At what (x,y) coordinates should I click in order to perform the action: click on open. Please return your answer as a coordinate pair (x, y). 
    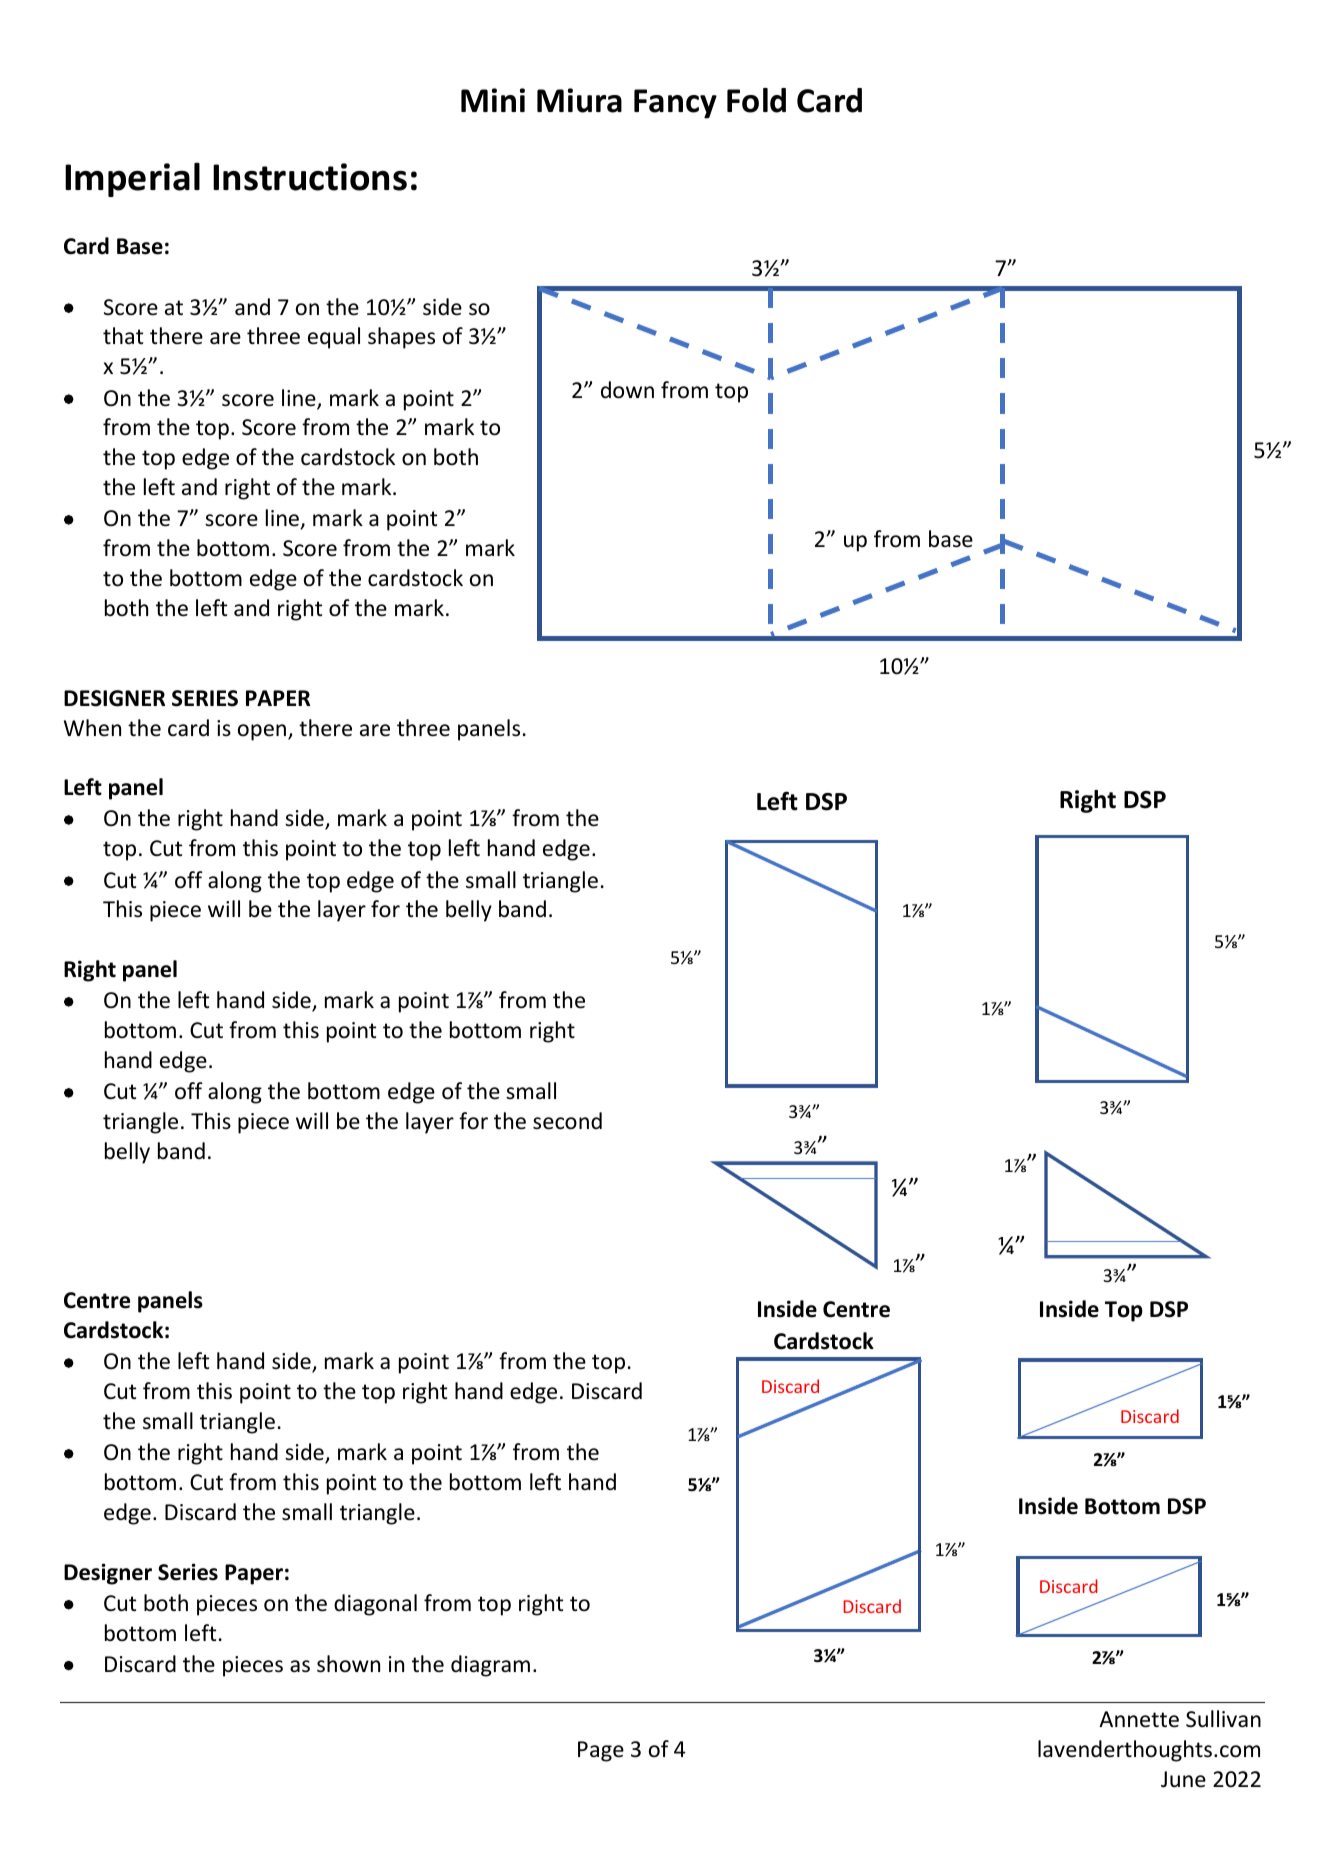
    Looking at the image, I should click on (263, 732).
